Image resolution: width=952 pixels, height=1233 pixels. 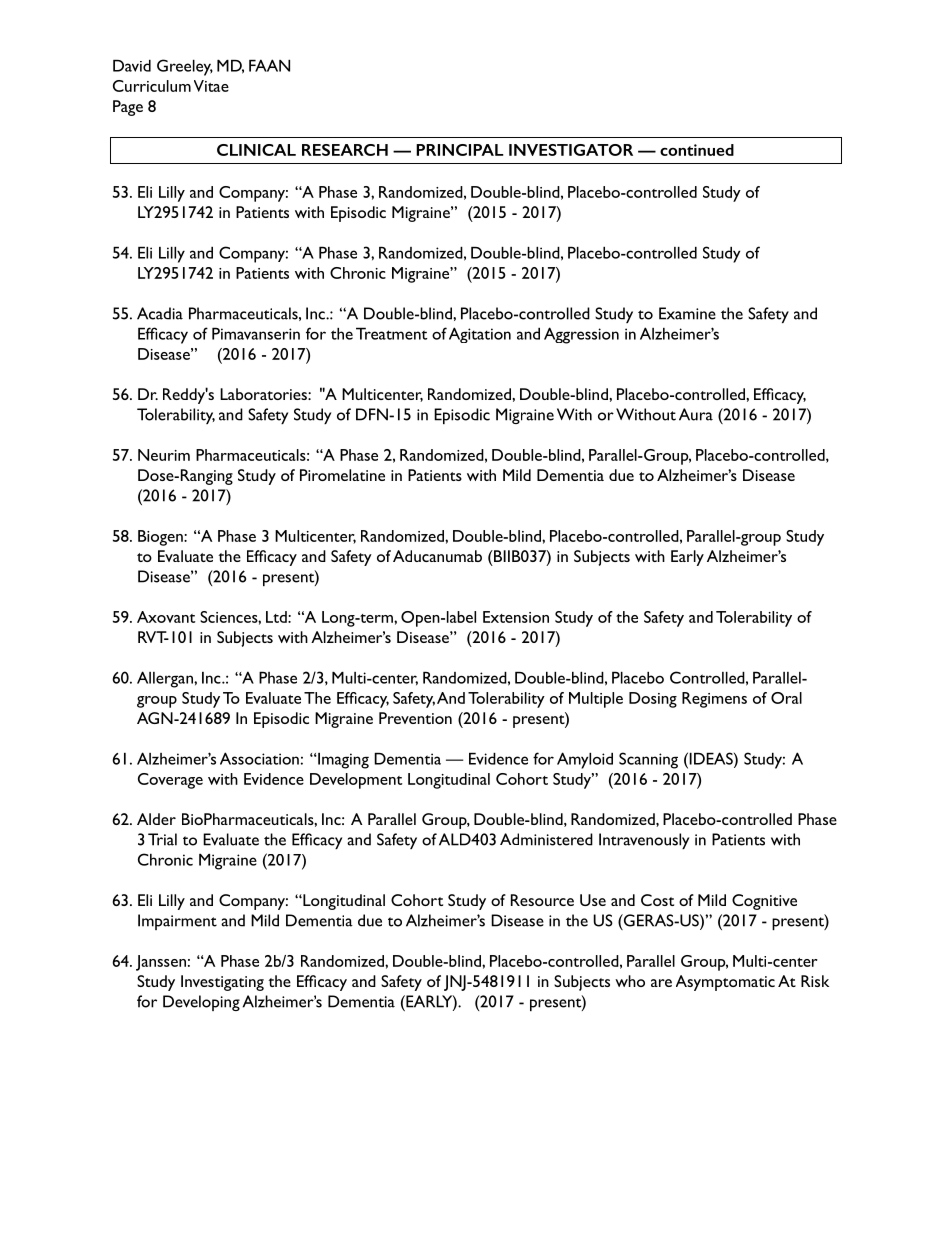 I want to click on Treatment, so click(x=391, y=333).
